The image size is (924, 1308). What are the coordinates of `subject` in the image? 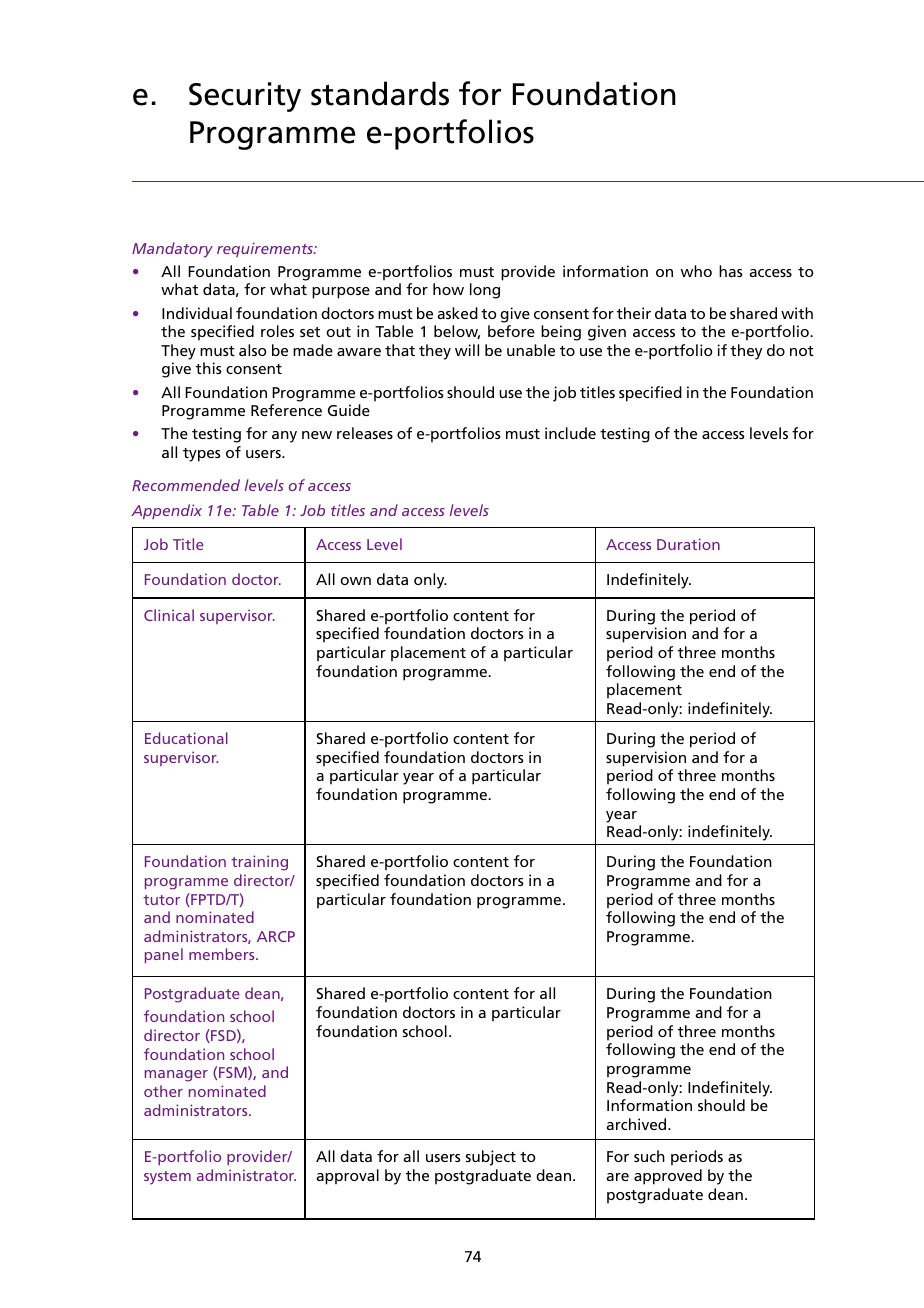 It's located at (491, 1158).
